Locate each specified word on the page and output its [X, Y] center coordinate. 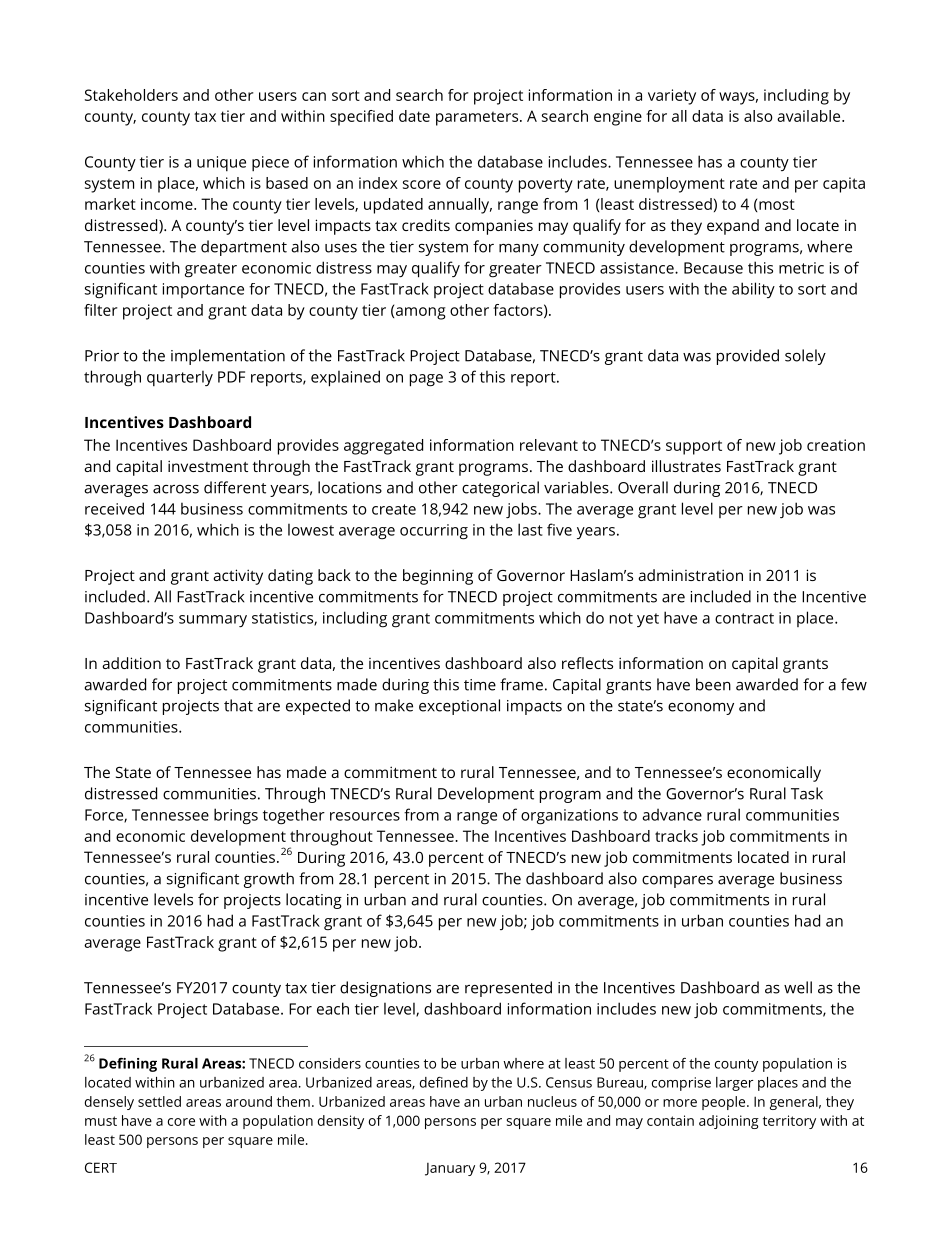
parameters [478, 118]
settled [159, 1101]
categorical [500, 489]
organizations [569, 817]
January [450, 1169]
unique [221, 163]
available [810, 116]
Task [807, 793]
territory [789, 1122]
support [694, 447]
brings [236, 816]
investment [208, 466]
